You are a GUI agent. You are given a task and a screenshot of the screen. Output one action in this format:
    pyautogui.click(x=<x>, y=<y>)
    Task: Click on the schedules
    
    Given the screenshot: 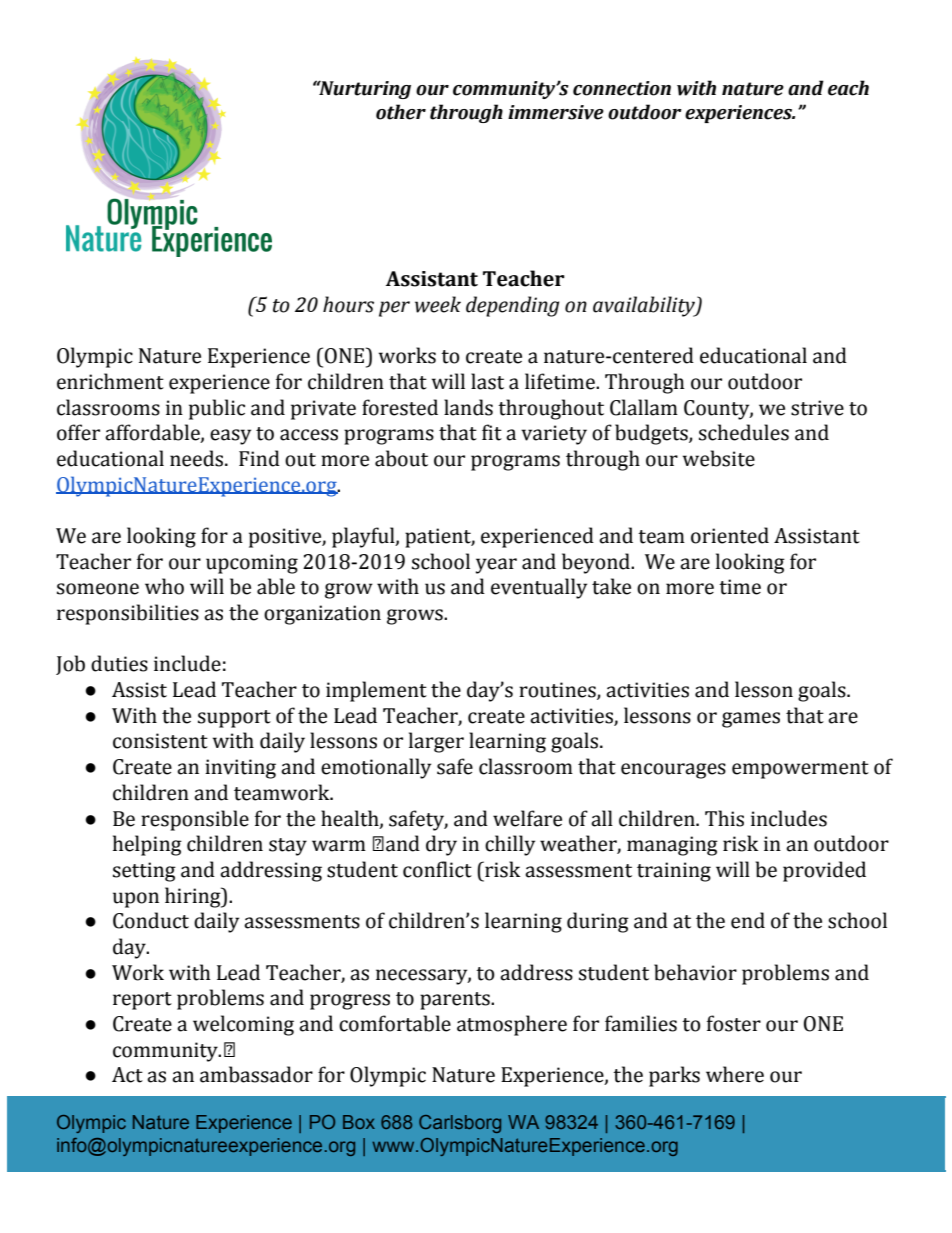 What is the action you would take?
    pyautogui.click(x=744, y=432)
